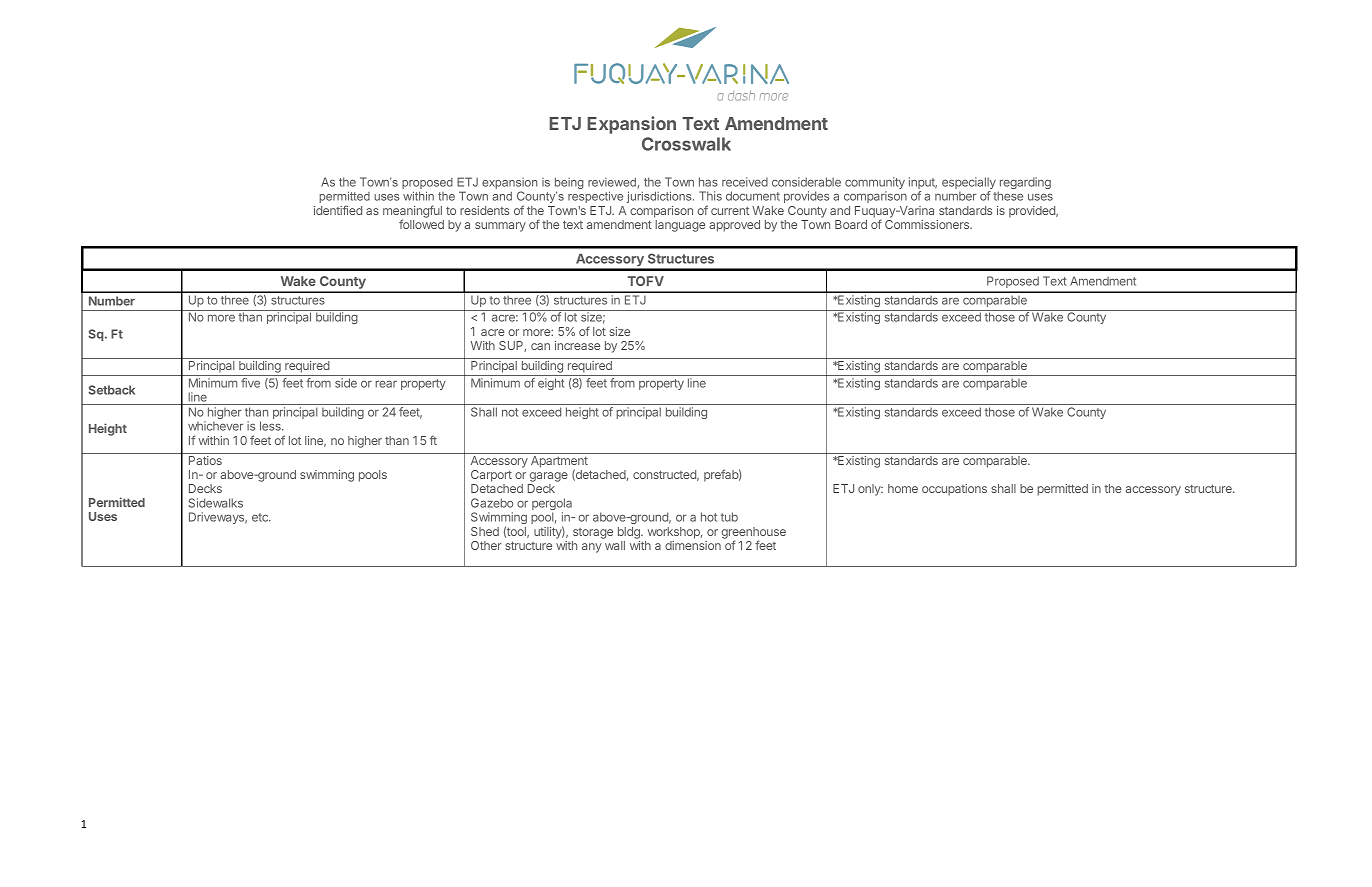 The width and height of the screenshot is (1372, 887). What do you see at coordinates (593, 533) in the screenshot?
I see `storage` at bounding box center [593, 533].
